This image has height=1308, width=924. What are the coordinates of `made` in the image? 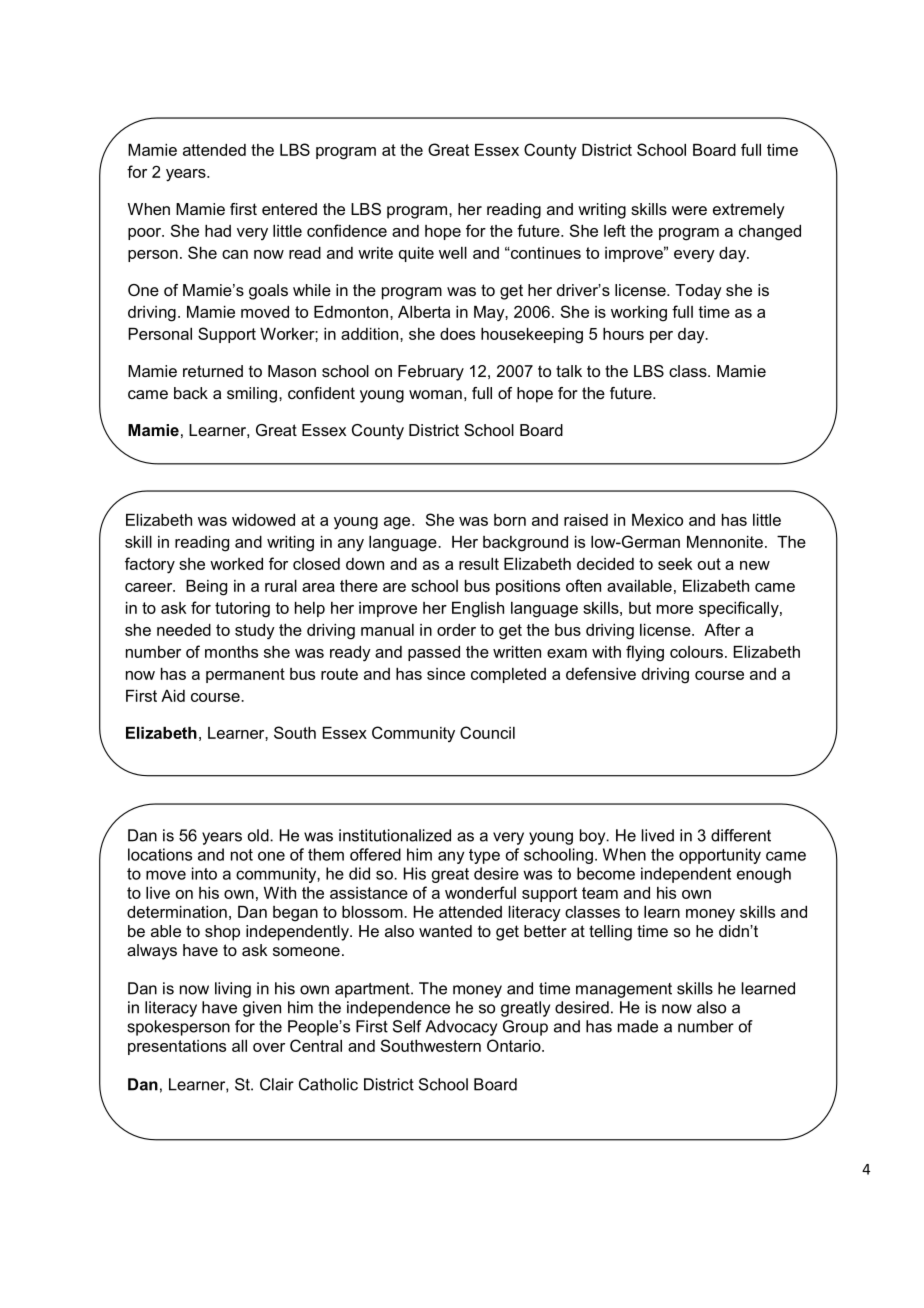 It's located at (638, 1026).
